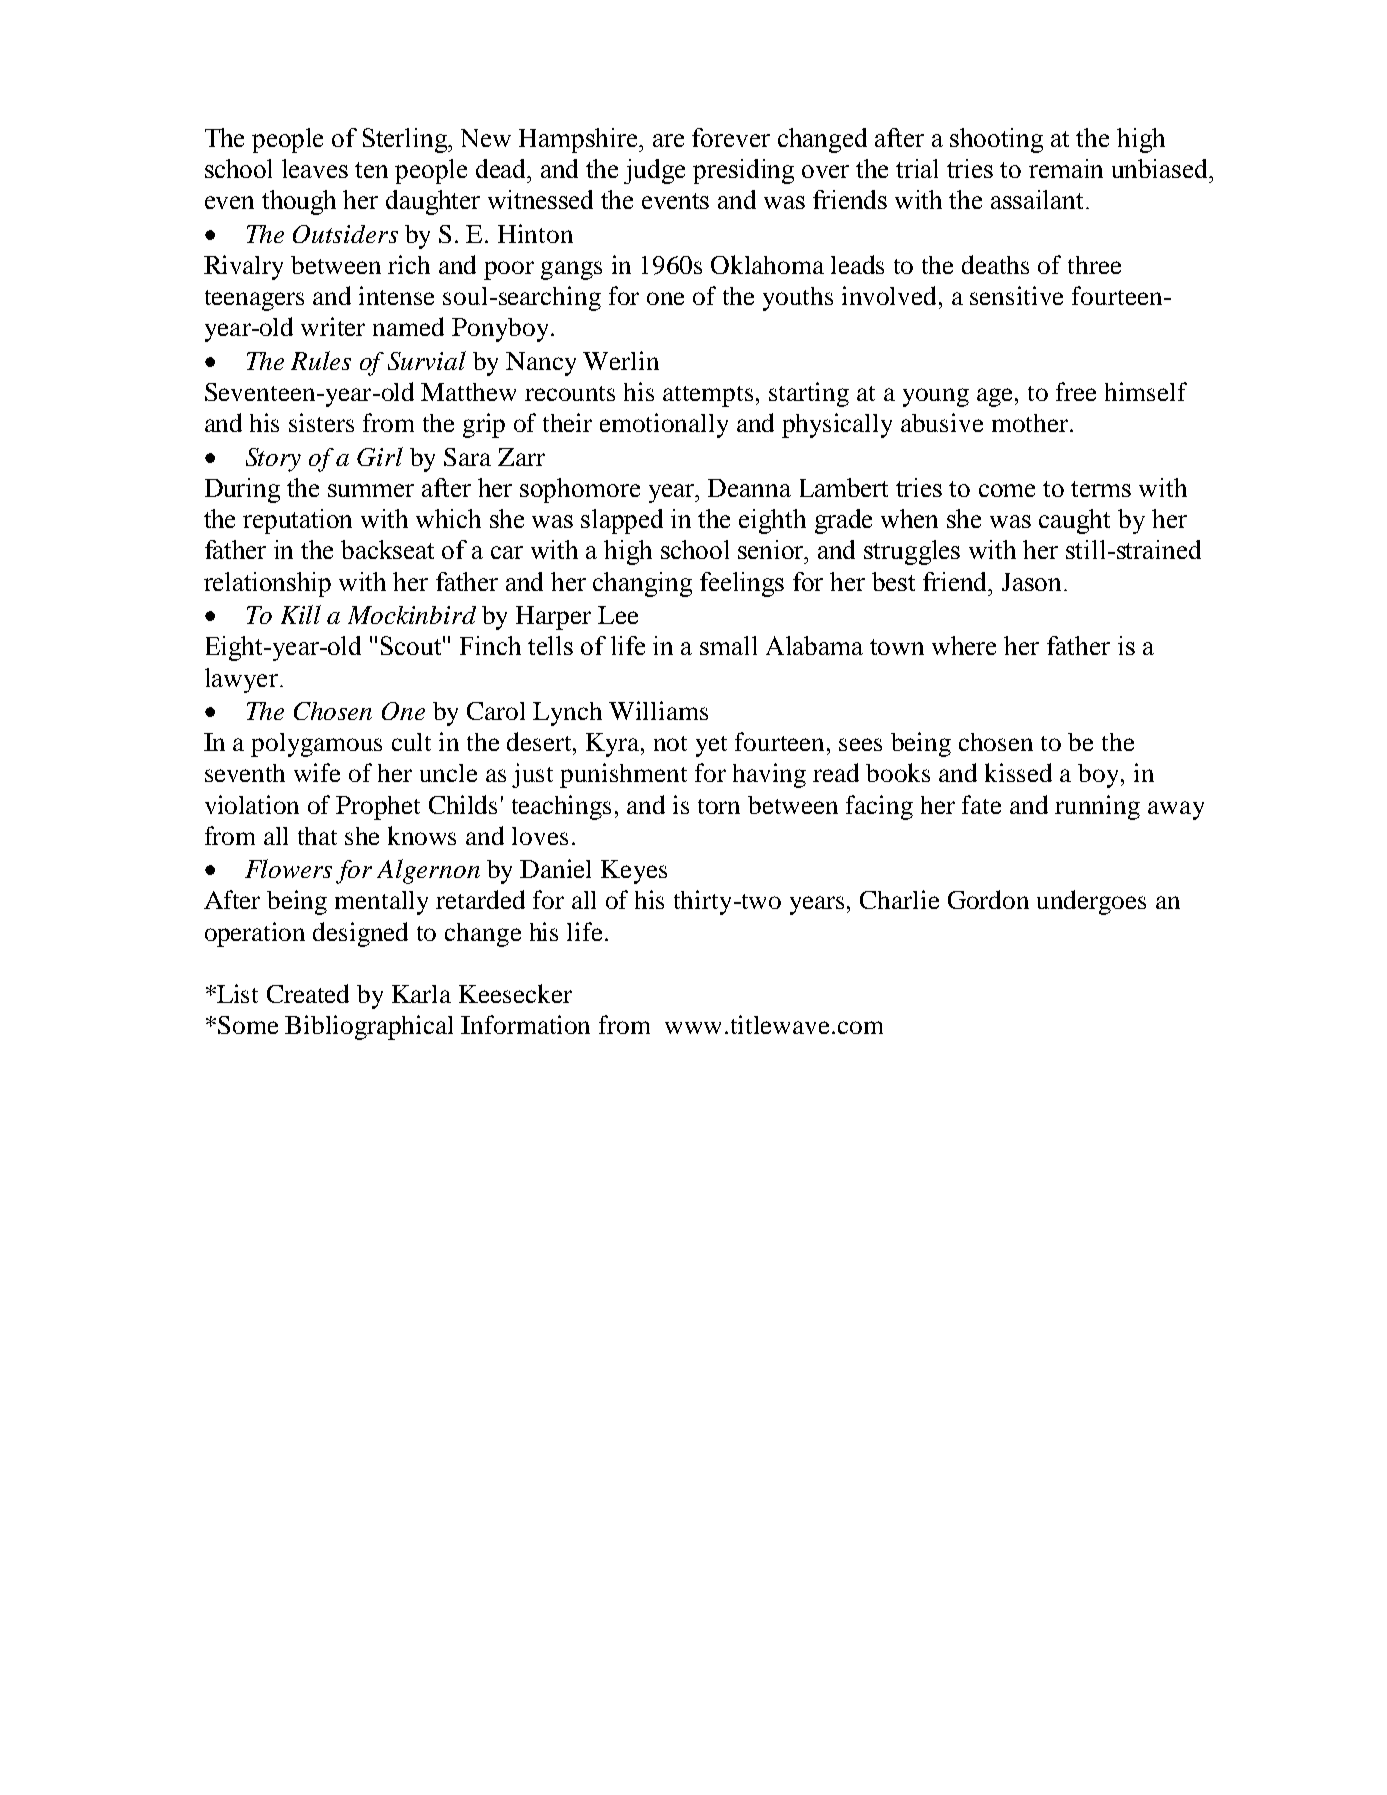 The image size is (1387, 1795). Describe the element at coordinates (742, 584) in the document. I see `feelings` at that location.
